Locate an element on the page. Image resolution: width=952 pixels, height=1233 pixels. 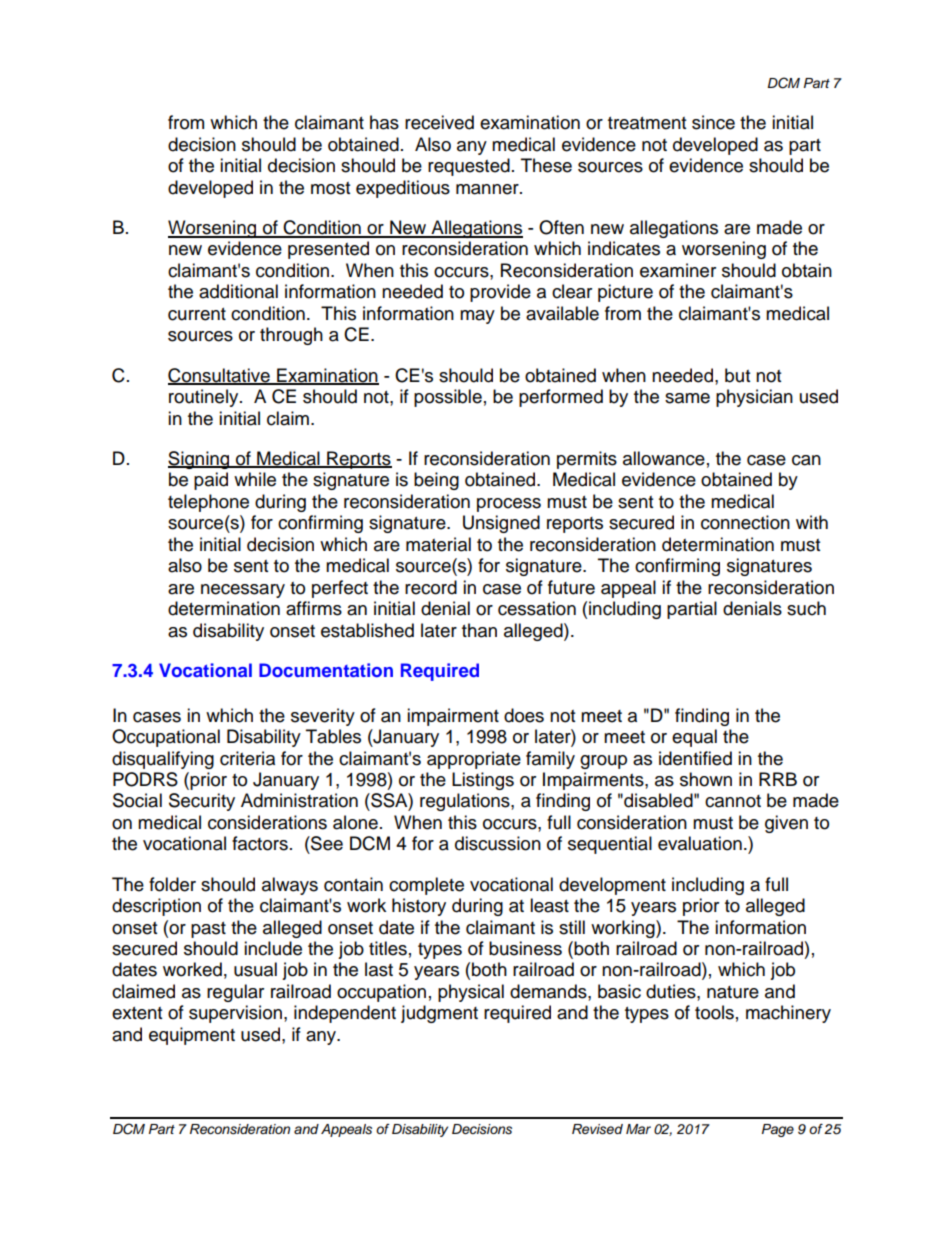
equipment is located at coordinates (192, 1036).
